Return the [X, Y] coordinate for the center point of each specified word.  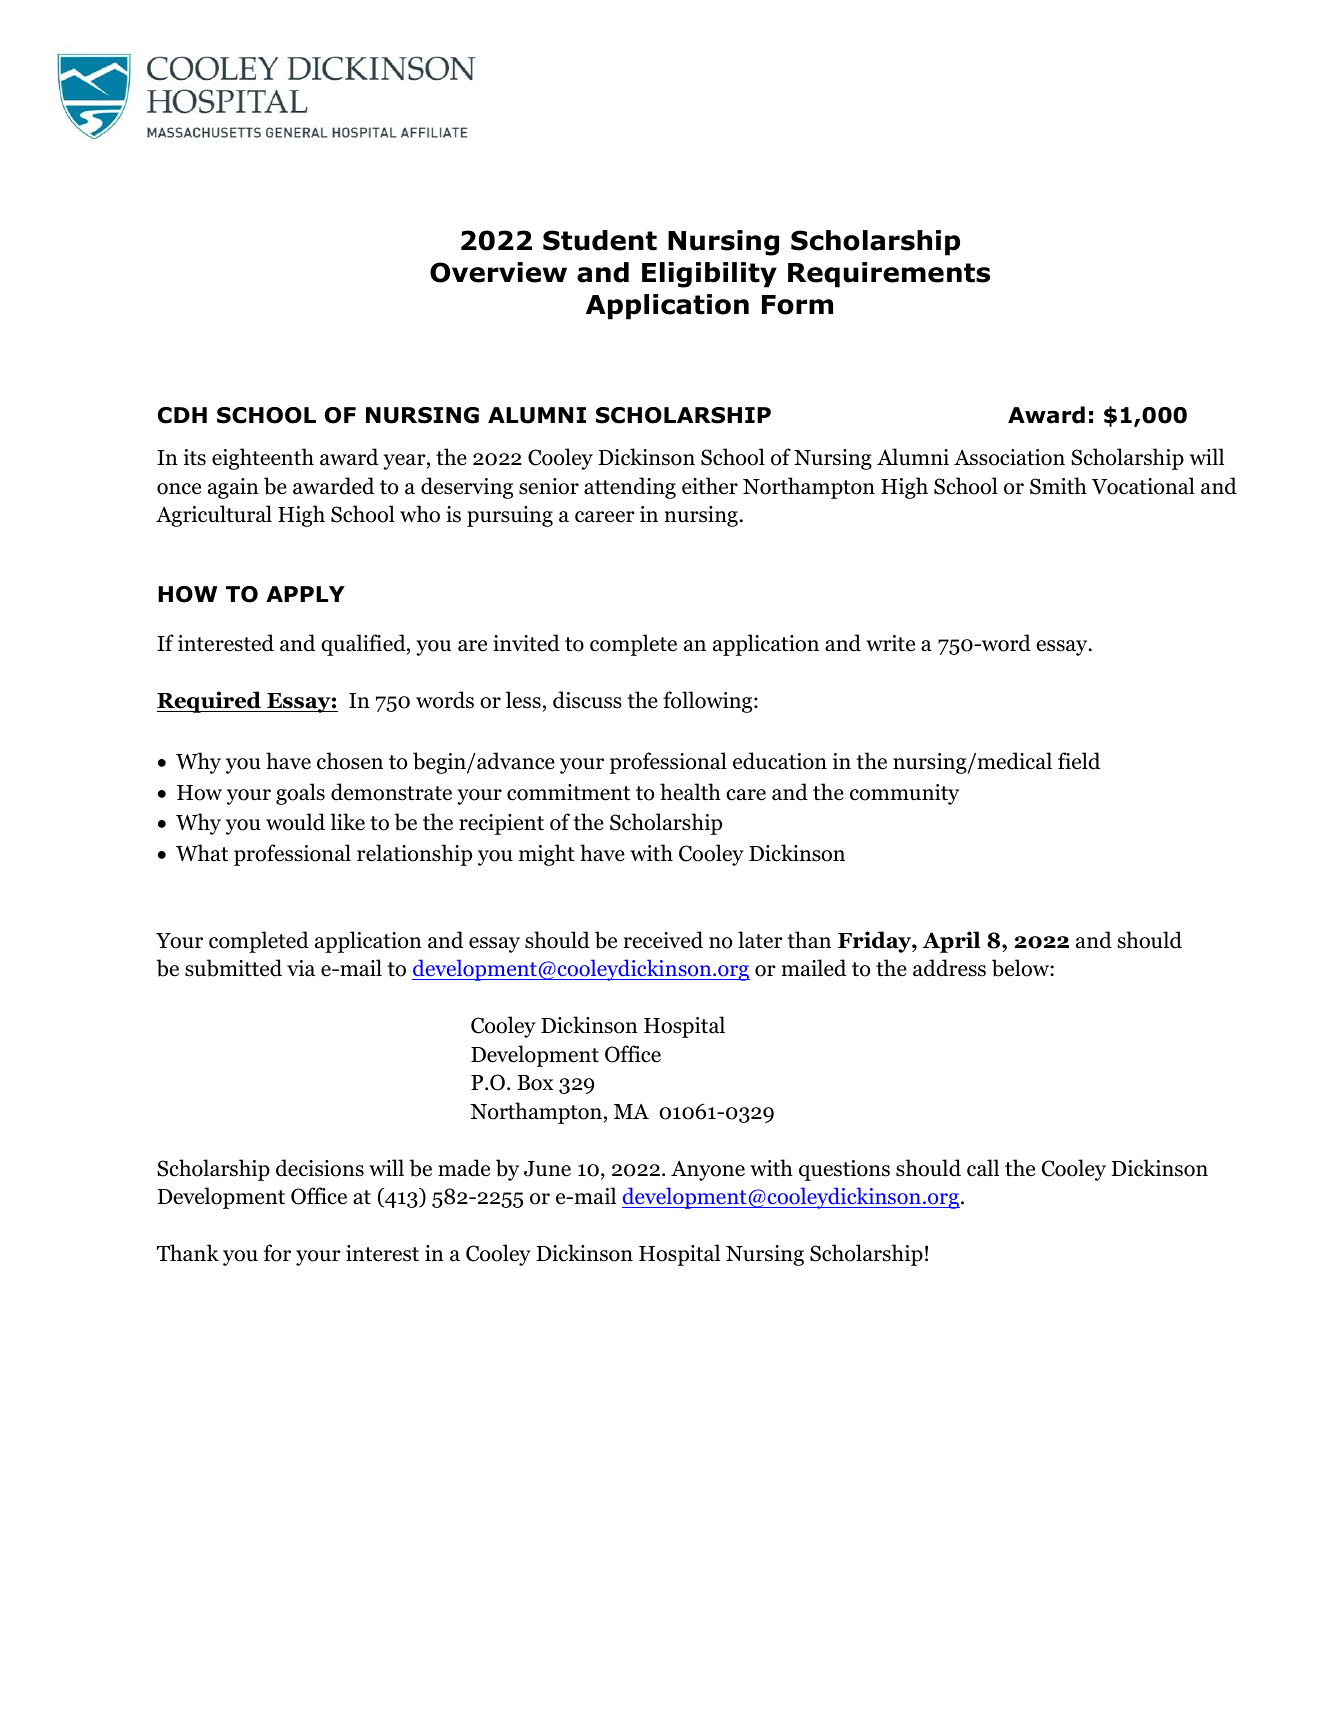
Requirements [889, 275]
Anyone [708, 1171]
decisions [320, 1168]
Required [210, 702]
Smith [1058, 486]
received [663, 940]
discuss [587, 700]
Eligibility [709, 275]
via [301, 968]
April [951, 942]
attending [630, 488]
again [233, 488]
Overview [498, 272]
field [1079, 761]
